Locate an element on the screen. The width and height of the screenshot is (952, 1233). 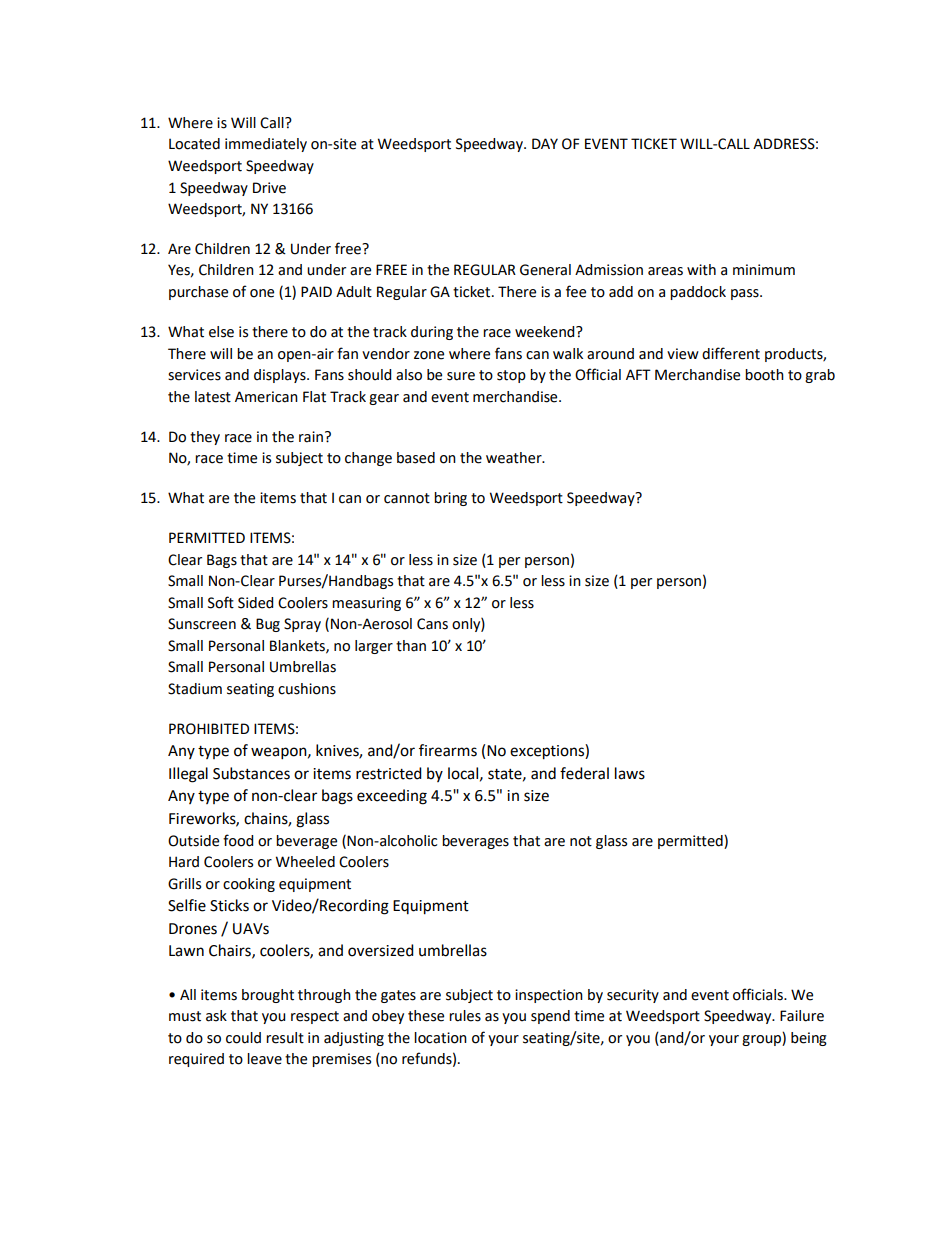
rules is located at coordinates (465, 1016).
